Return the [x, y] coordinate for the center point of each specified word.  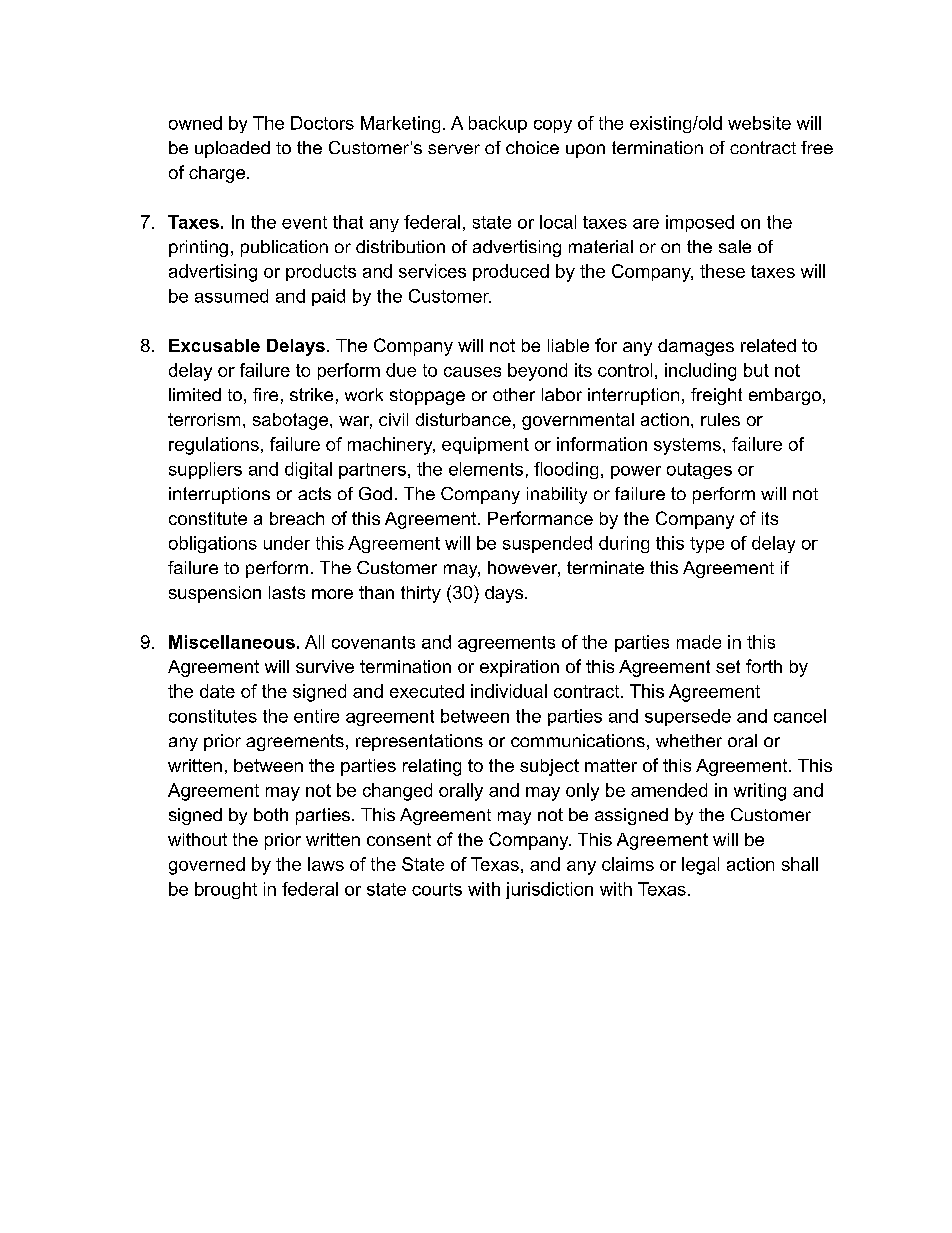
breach [297, 518]
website [759, 123]
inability [557, 495]
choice [532, 147]
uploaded [232, 149]
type [707, 545]
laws [326, 864]
